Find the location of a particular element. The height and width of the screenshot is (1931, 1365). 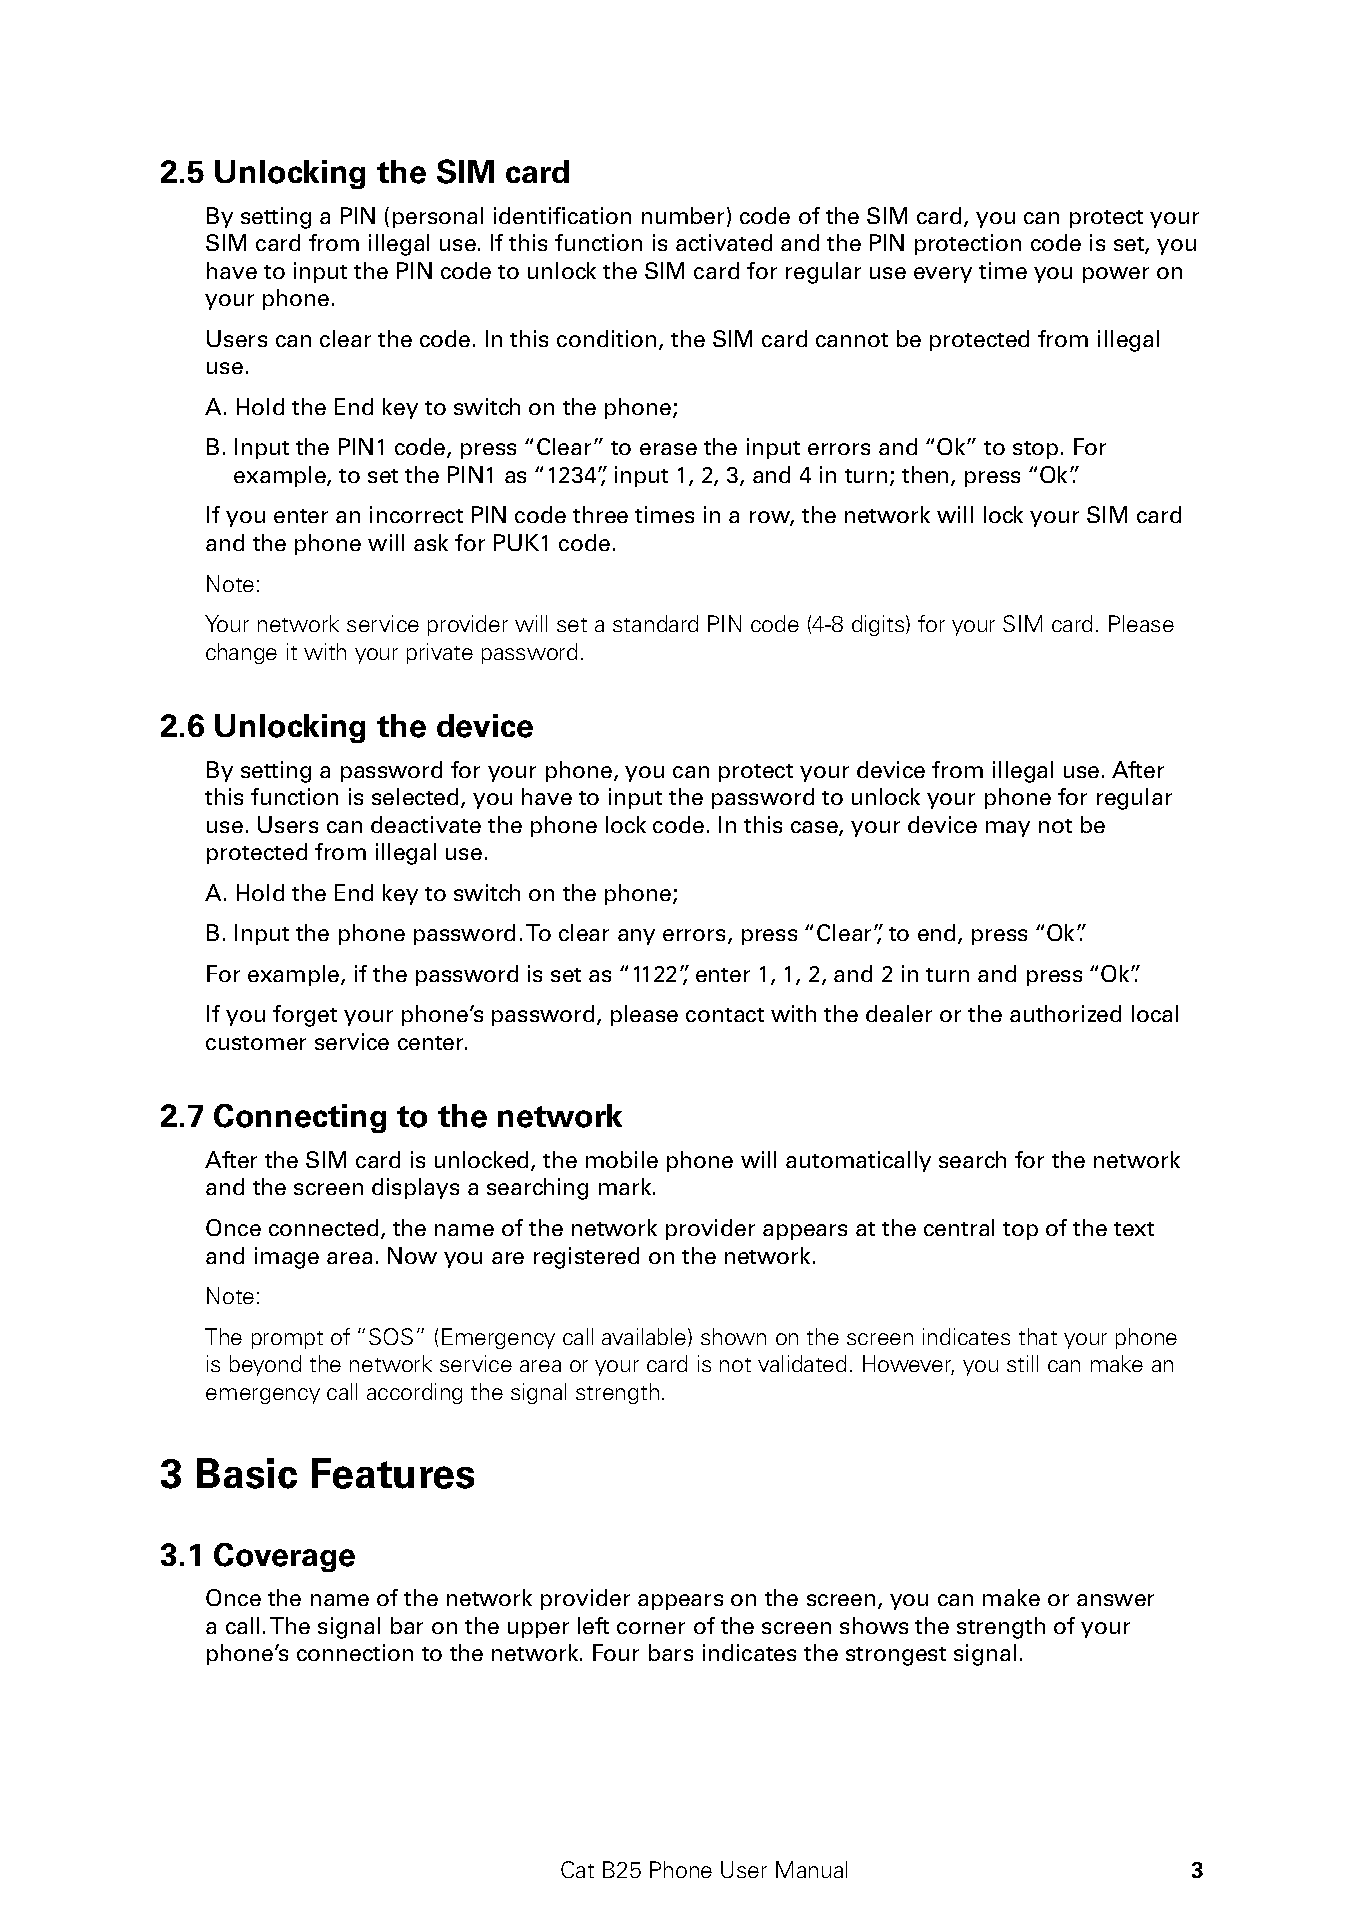

strongest is located at coordinates (896, 1656).
